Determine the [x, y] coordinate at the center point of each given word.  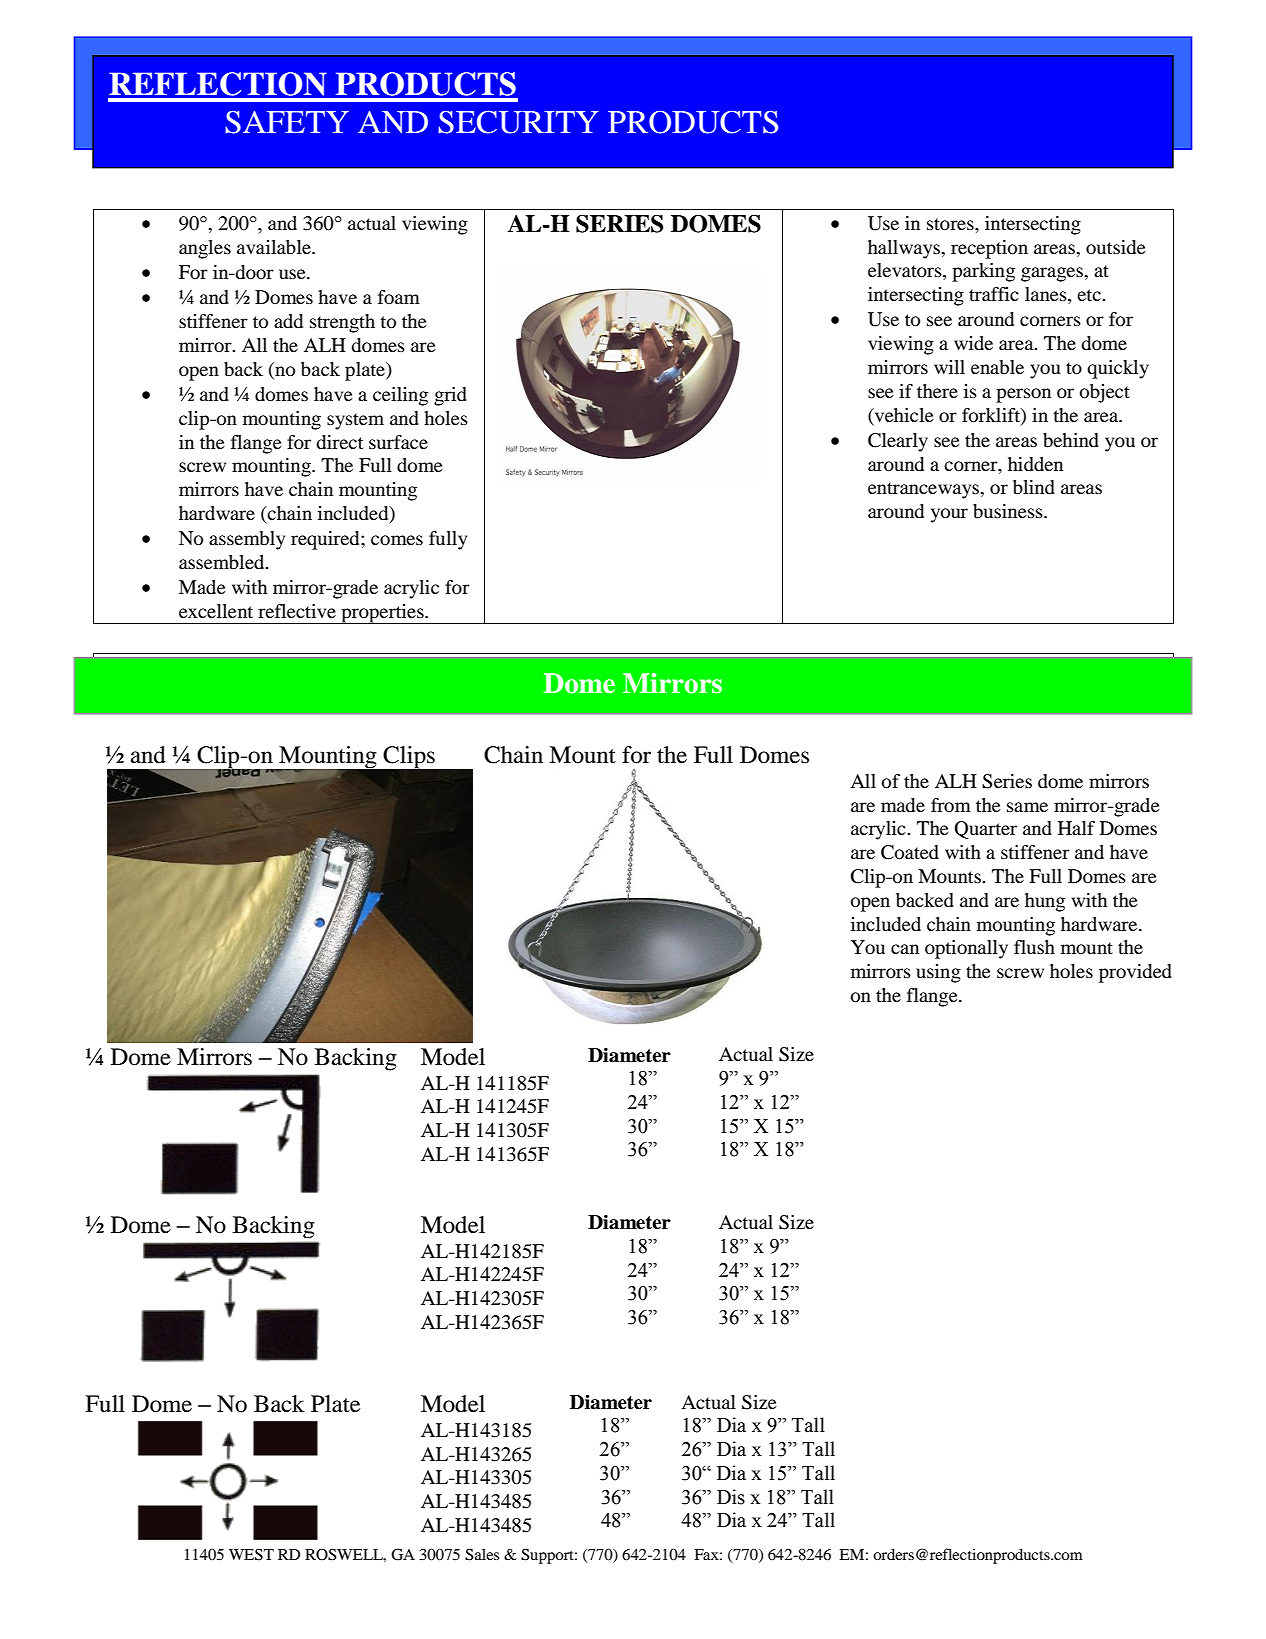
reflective [297, 611]
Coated [910, 852]
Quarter [985, 830]
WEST [251, 1554]
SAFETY [287, 122]
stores [951, 224]
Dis [731, 1497]
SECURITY [518, 122]
